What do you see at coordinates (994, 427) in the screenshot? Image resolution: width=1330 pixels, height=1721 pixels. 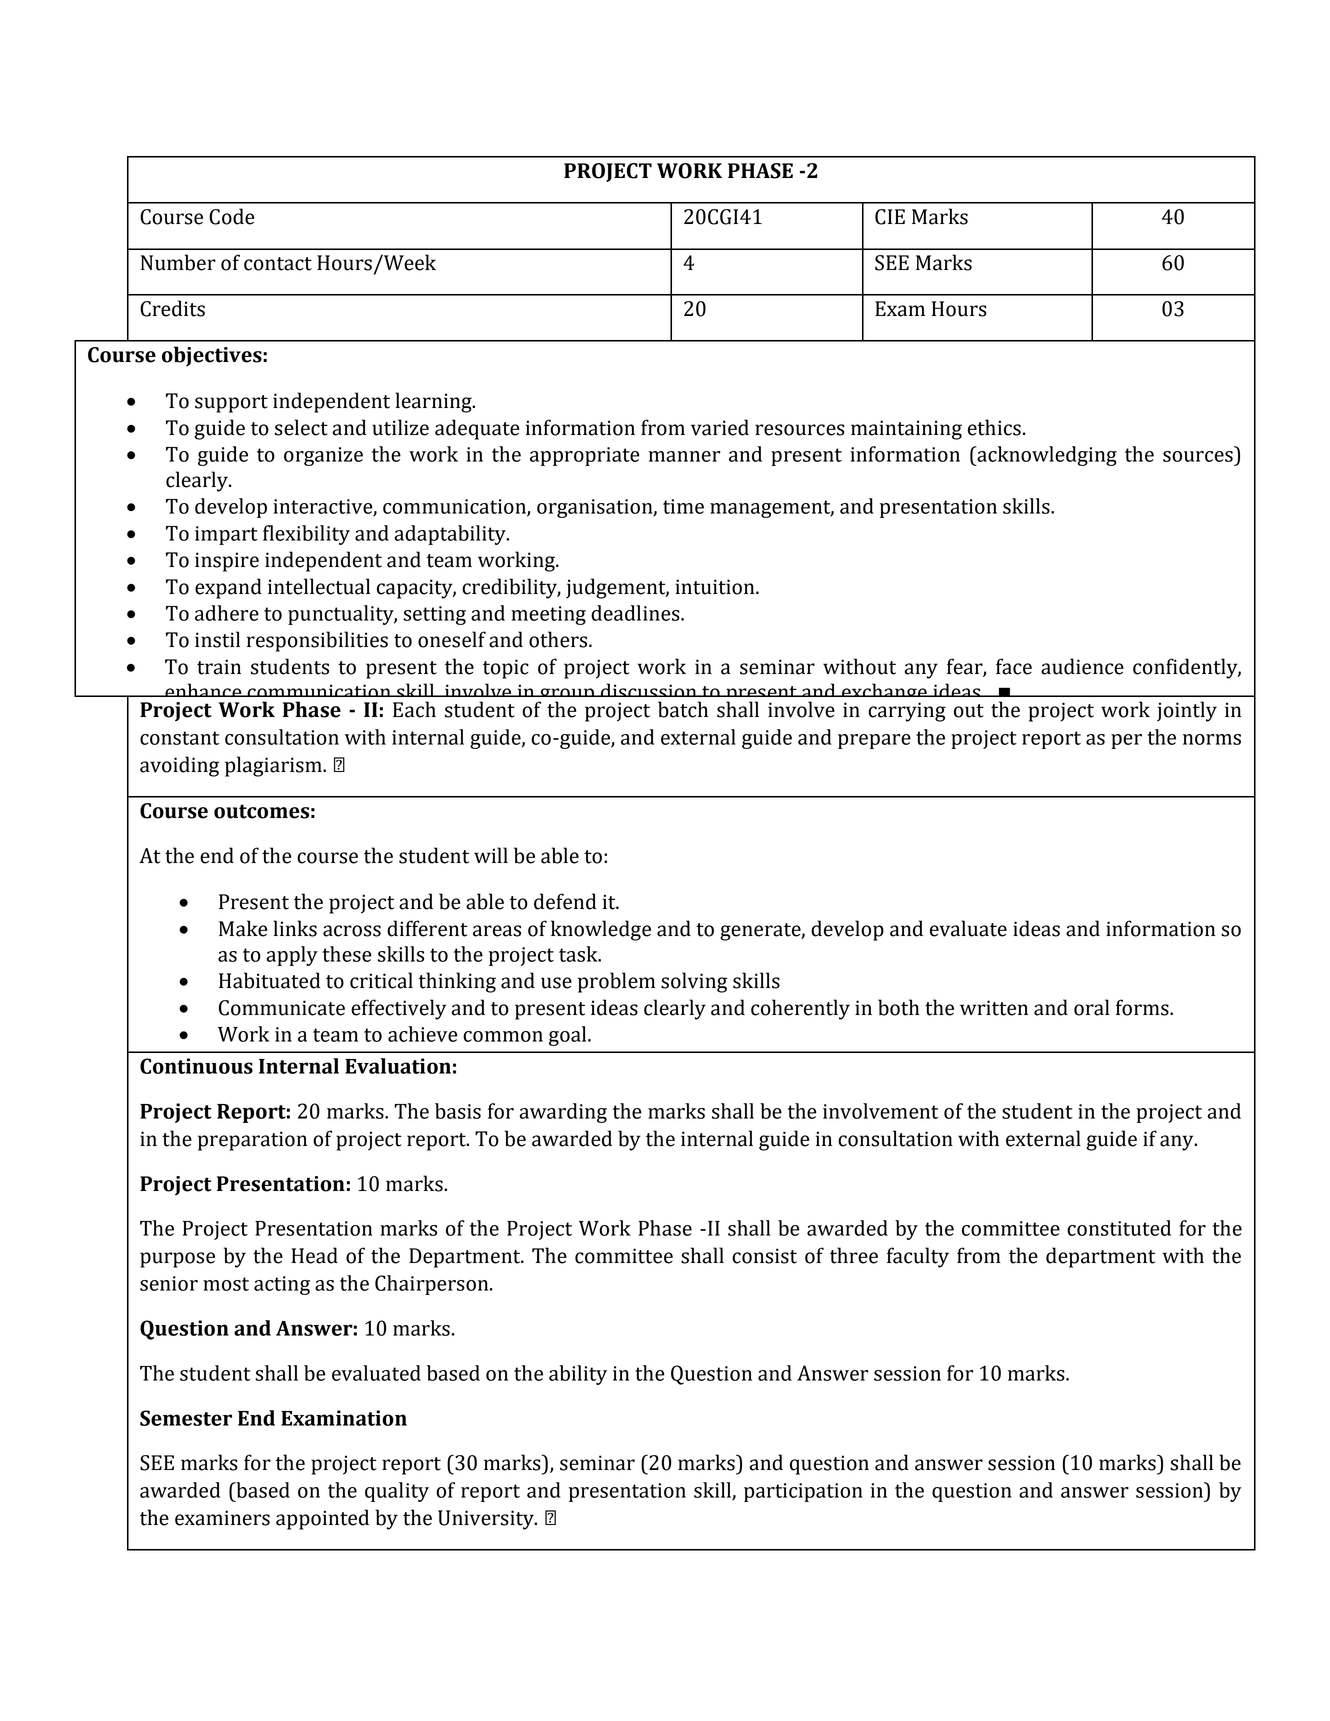 I see `ethics` at bounding box center [994, 427].
